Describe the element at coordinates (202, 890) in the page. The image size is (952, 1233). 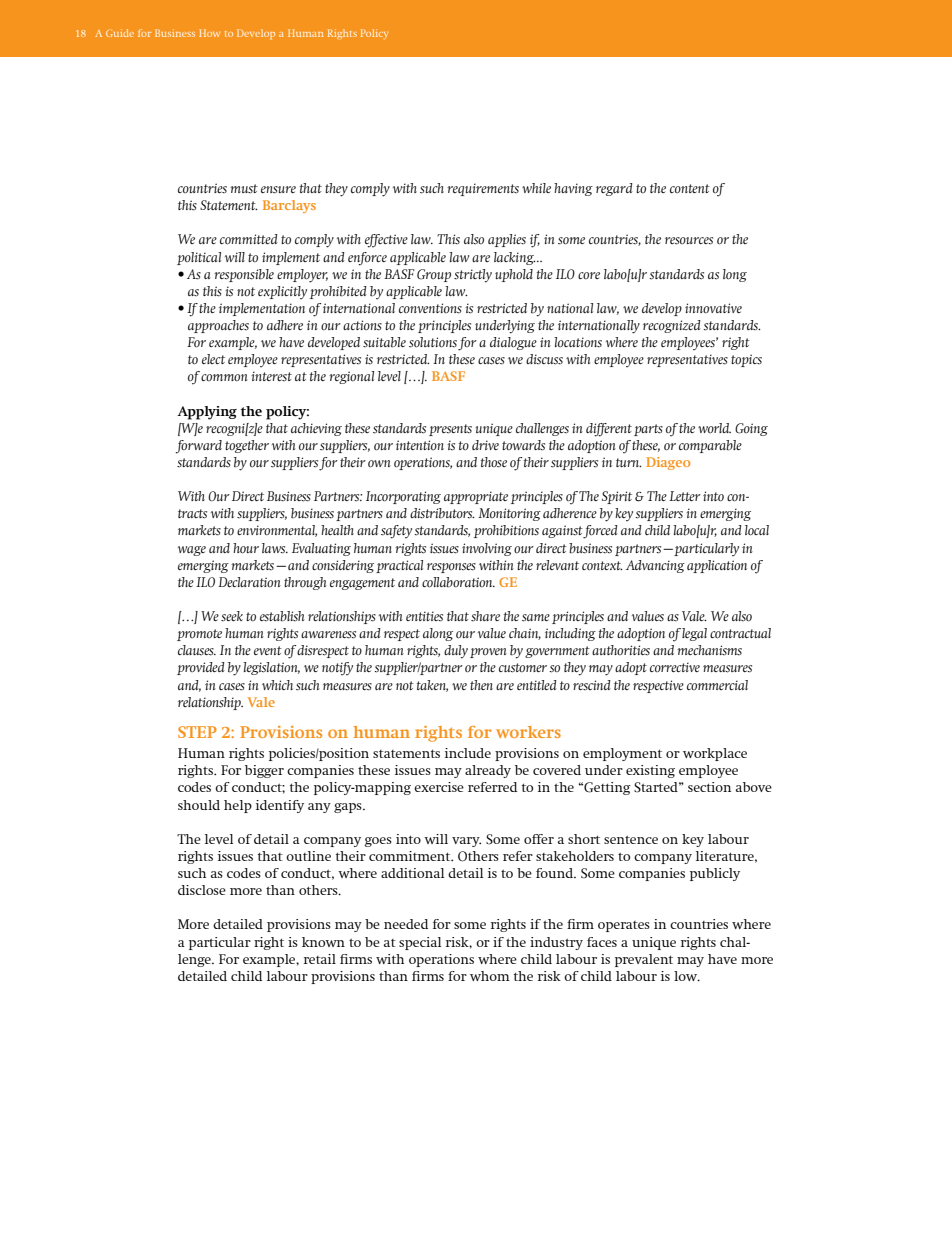
I see `disclose` at that location.
